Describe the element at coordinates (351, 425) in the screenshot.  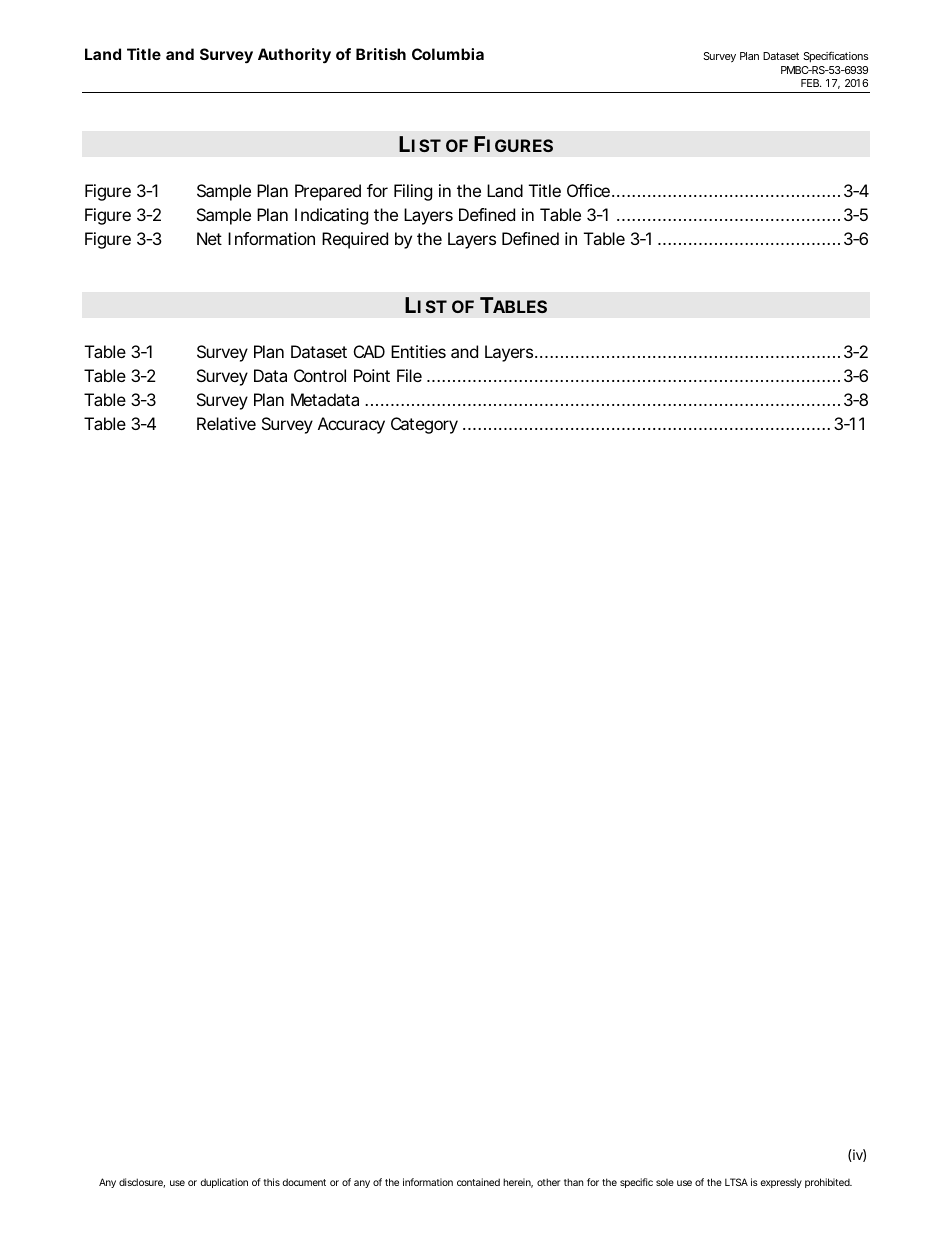
I see `Accuracy` at that location.
